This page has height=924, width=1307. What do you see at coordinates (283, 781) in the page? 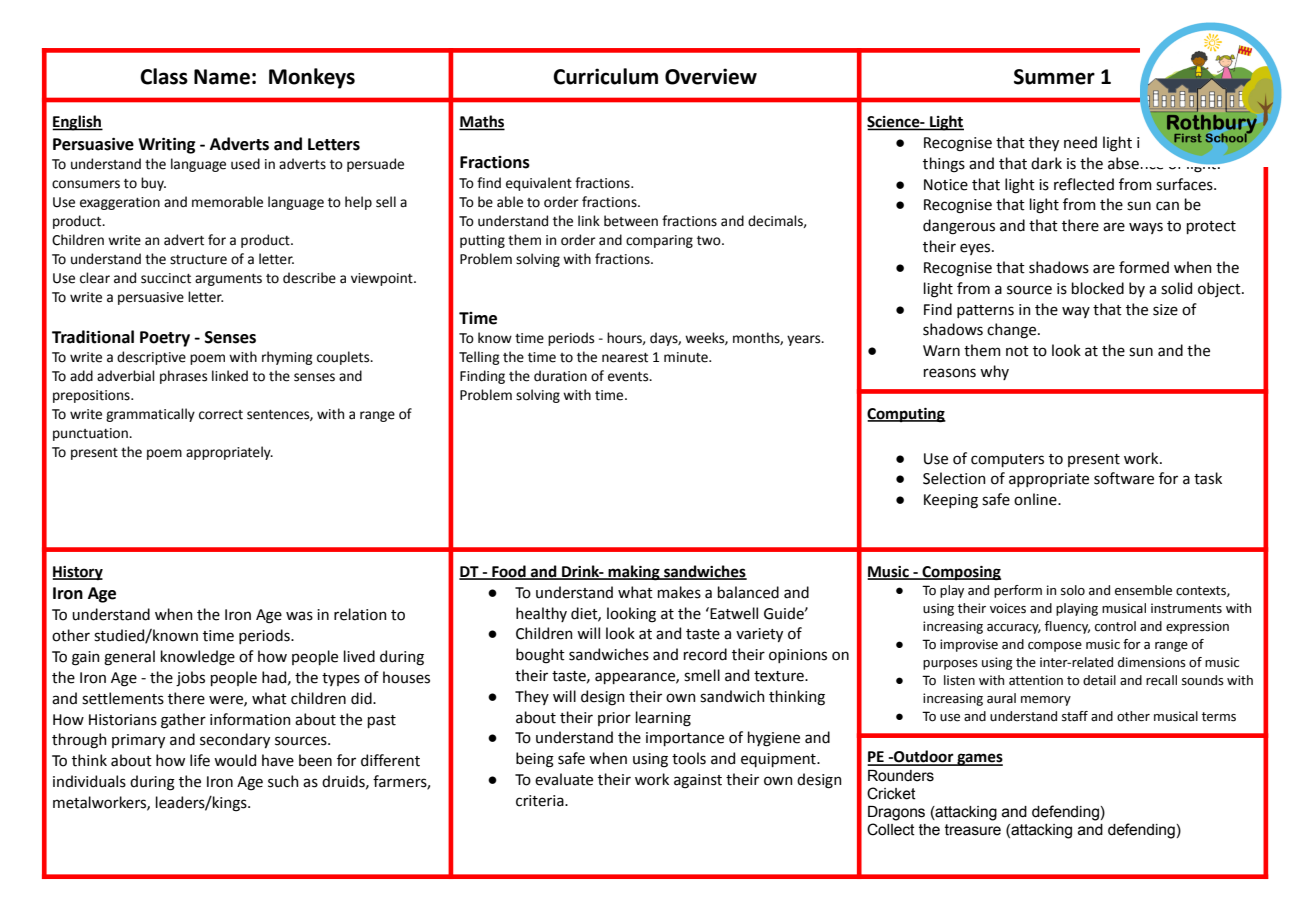
I see `such` at bounding box center [283, 781].
